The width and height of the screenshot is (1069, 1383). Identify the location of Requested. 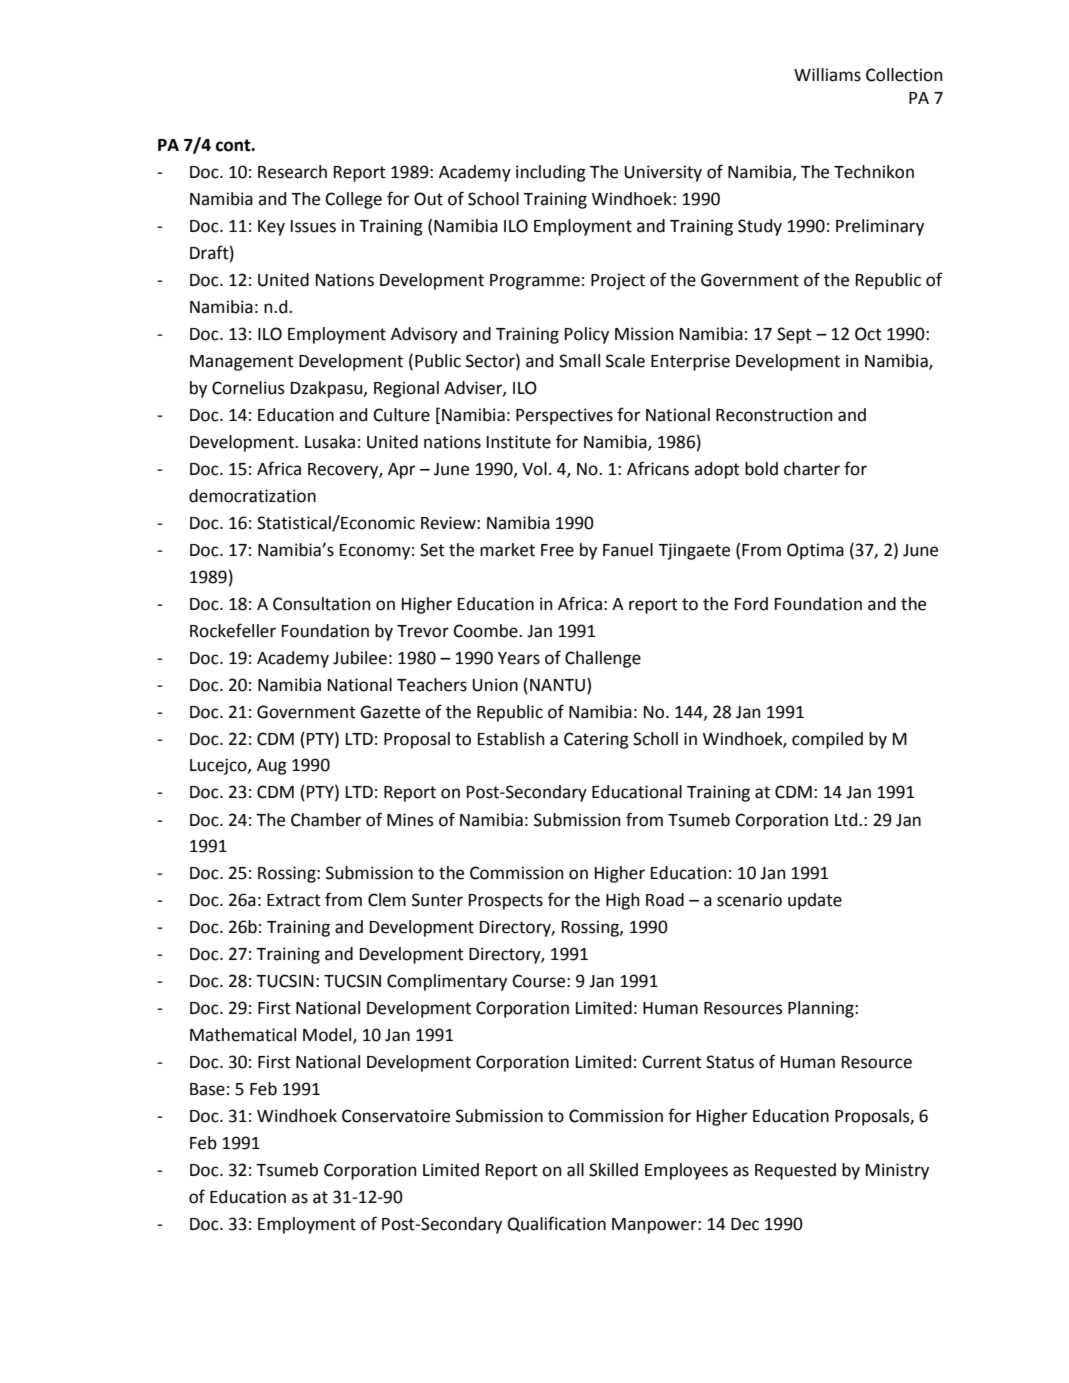
(795, 1171).
